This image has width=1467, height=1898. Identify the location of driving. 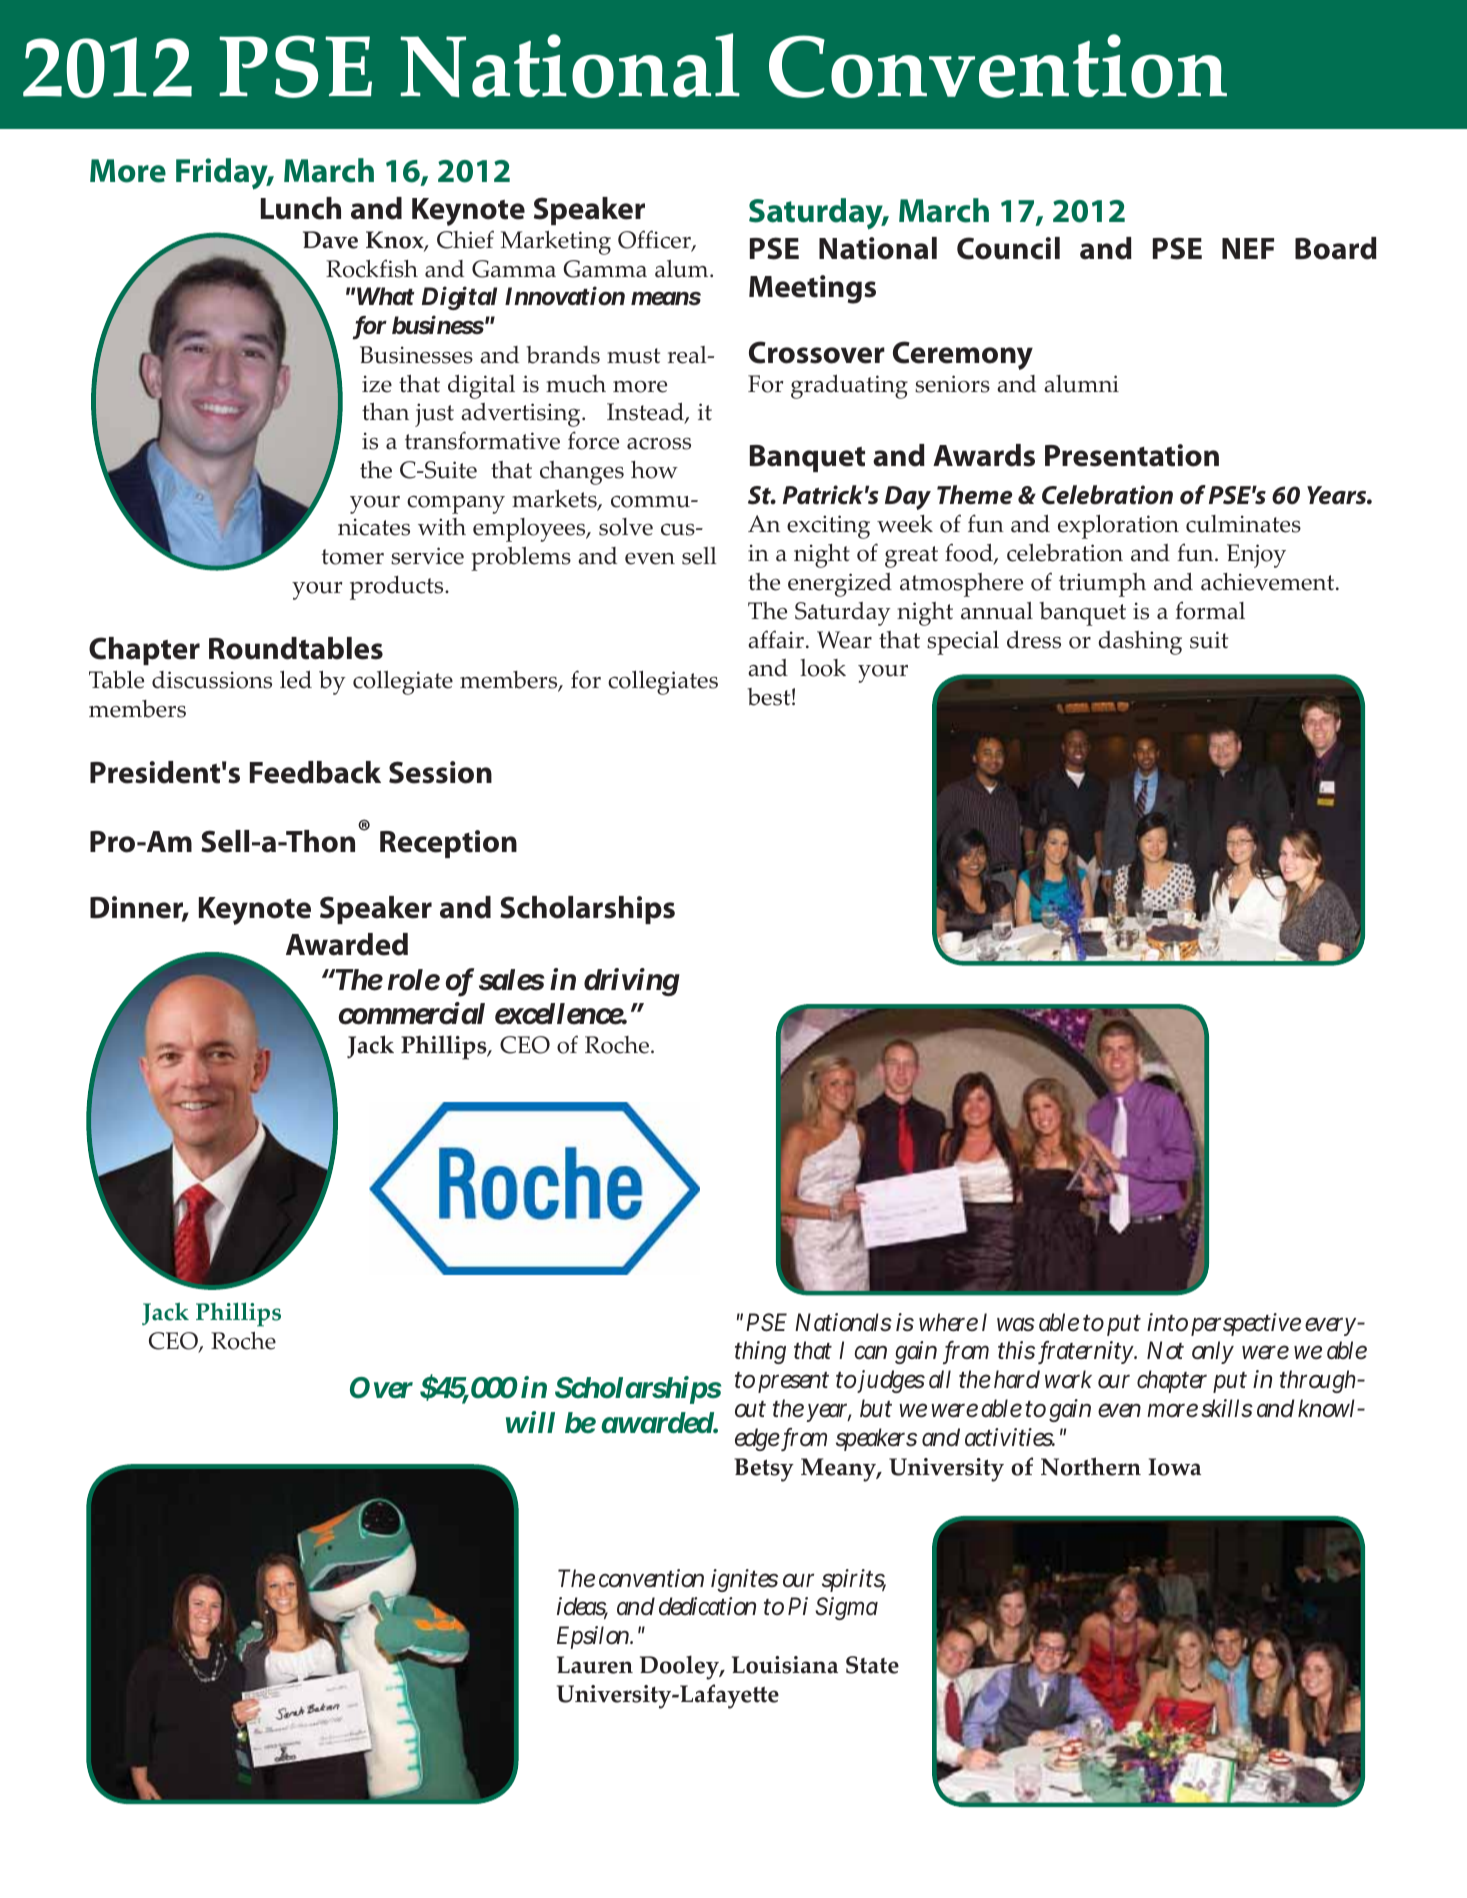
(632, 982).
